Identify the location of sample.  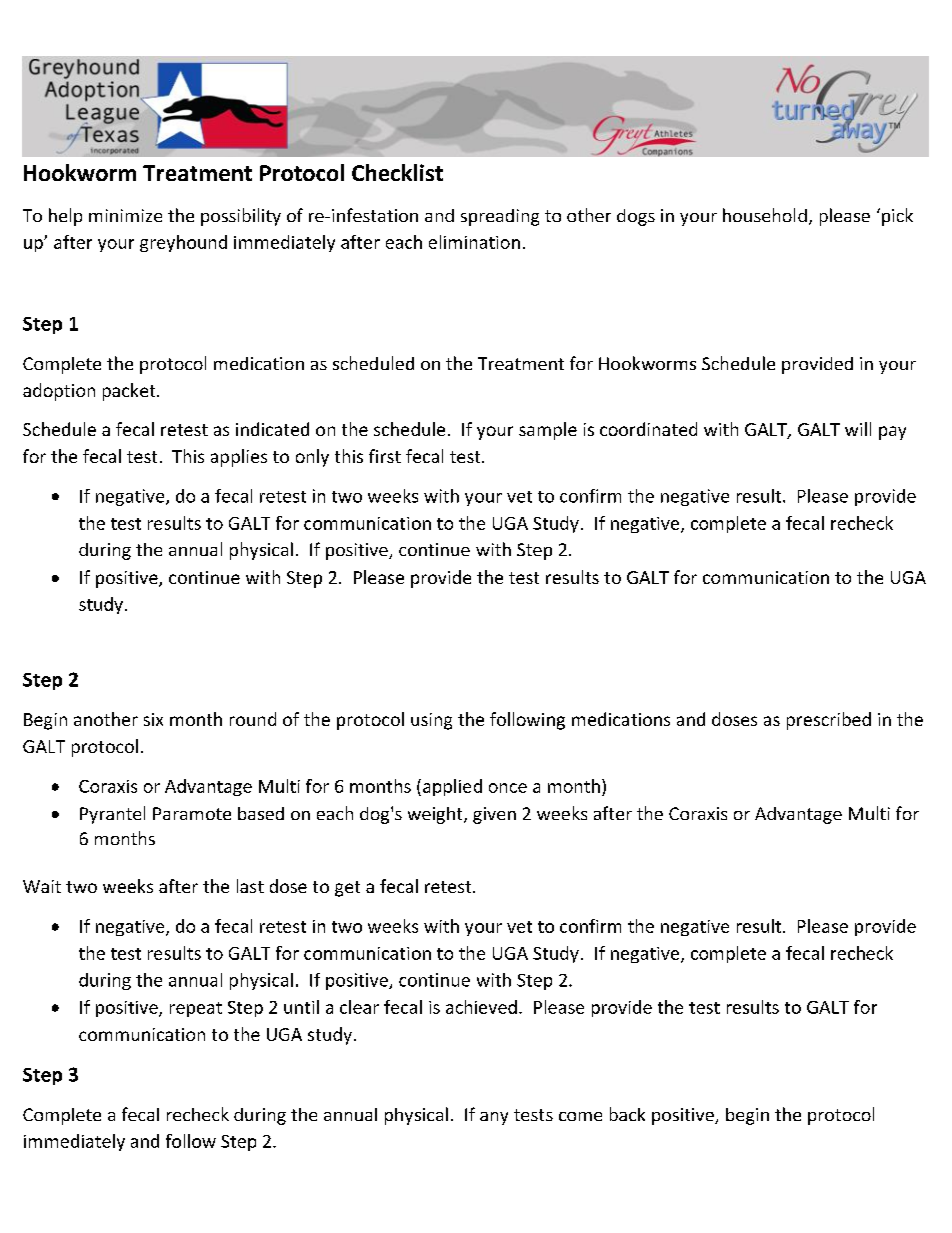
(548, 431).
